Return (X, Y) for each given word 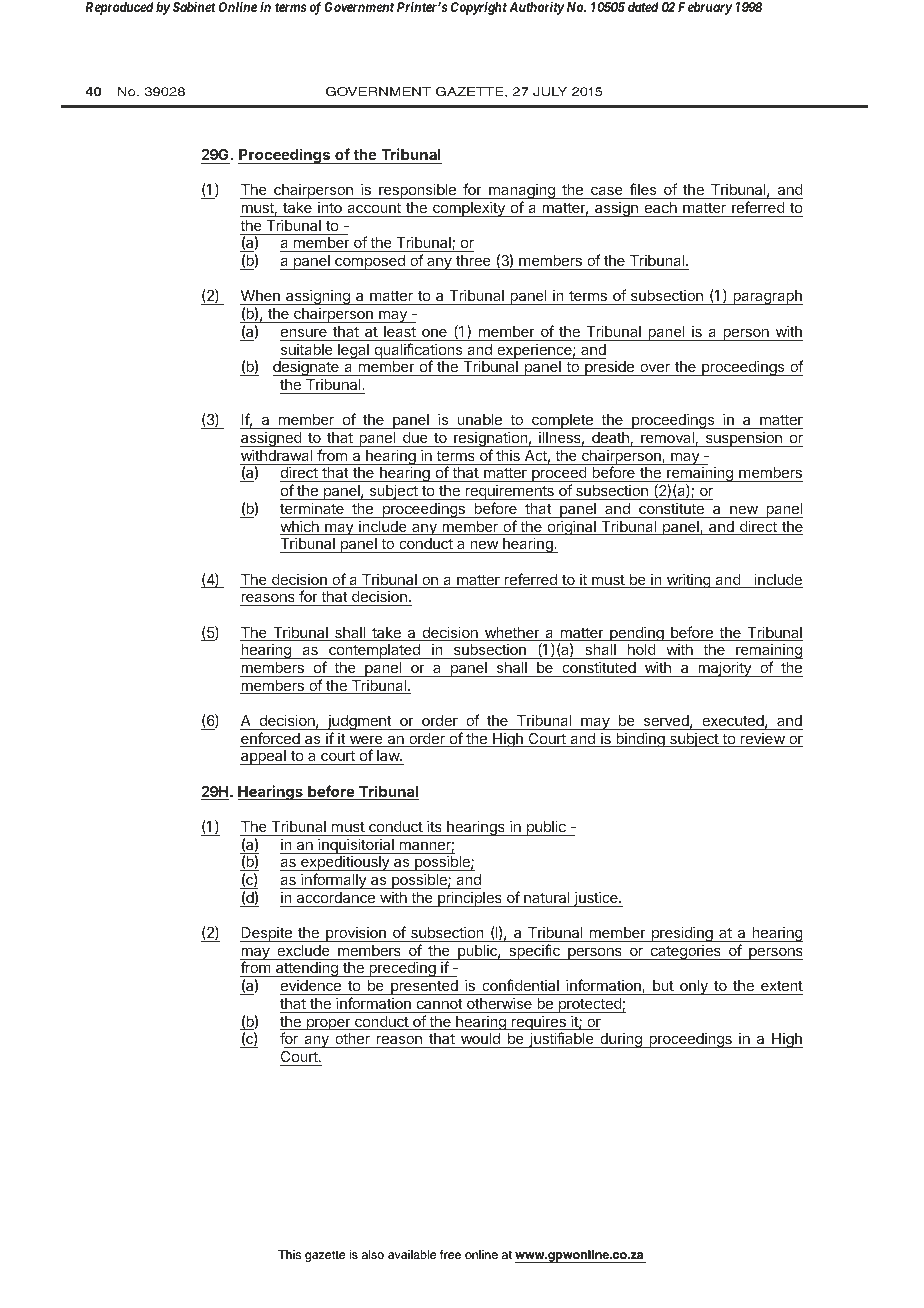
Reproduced (119, 8)
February (705, 8)
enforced (271, 739)
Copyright (479, 8)
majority (725, 669)
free (450, 1254)
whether (512, 634)
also (373, 1254)
